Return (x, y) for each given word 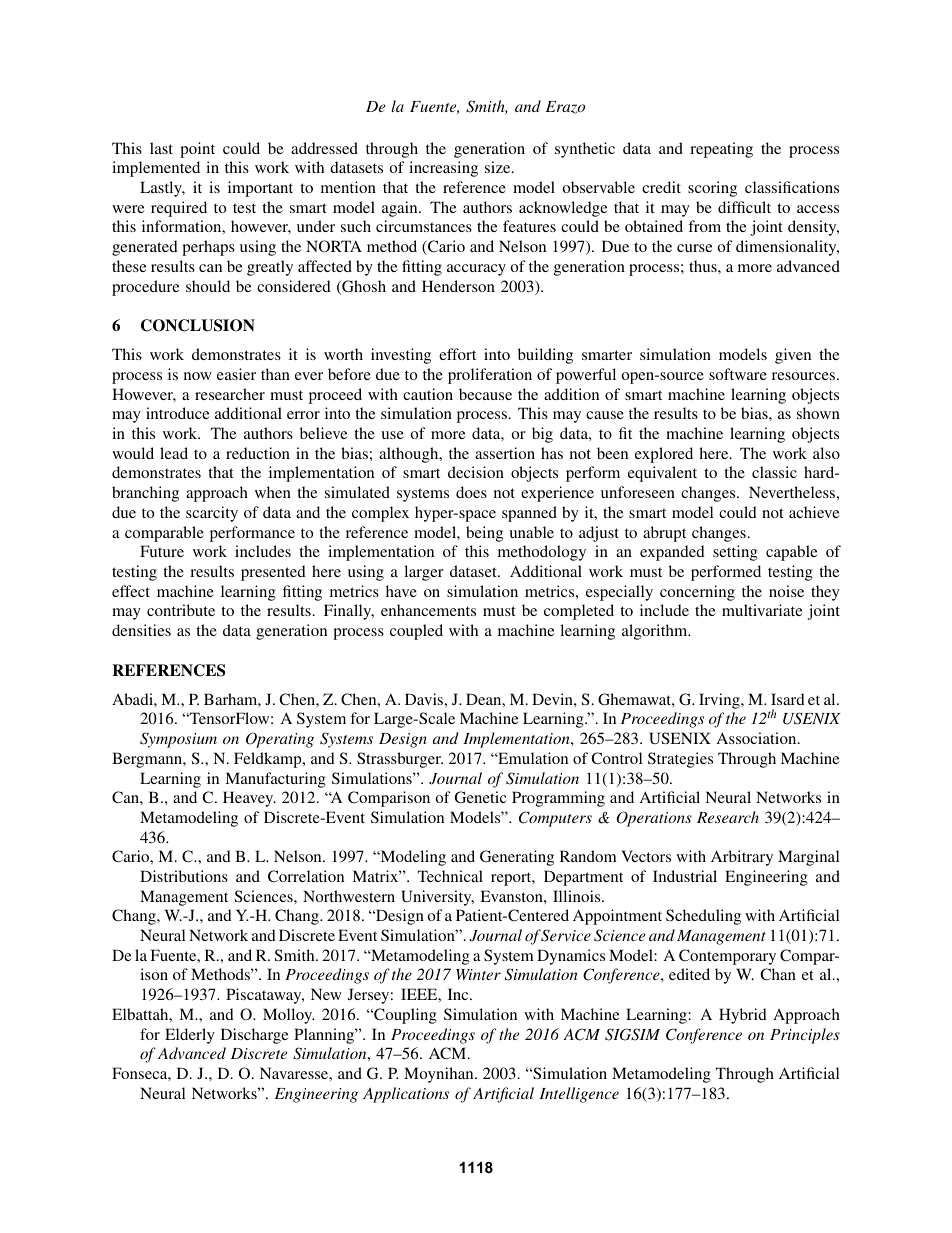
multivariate (762, 610)
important (260, 189)
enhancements (428, 610)
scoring (712, 189)
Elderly (190, 1036)
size (499, 167)
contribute (181, 610)
